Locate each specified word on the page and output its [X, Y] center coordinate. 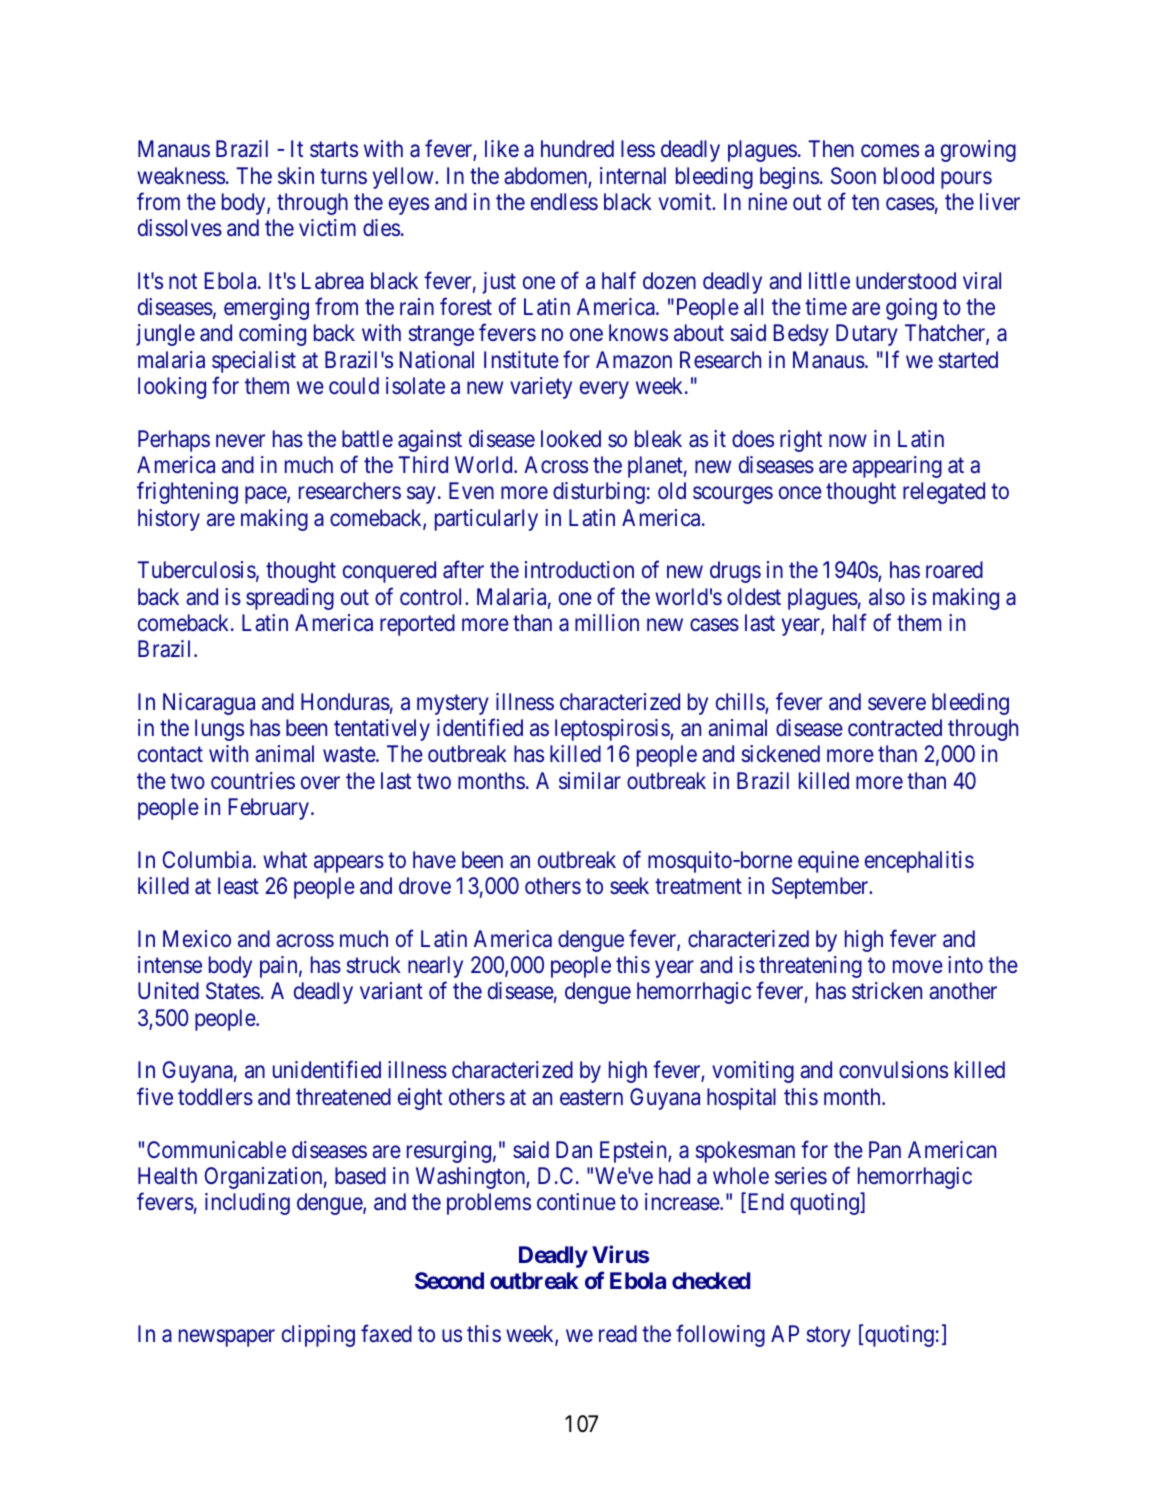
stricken [887, 990]
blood [909, 175]
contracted [895, 727]
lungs [219, 730]
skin [296, 175]
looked [571, 438]
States [233, 991]
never [240, 440]
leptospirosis [613, 730]
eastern [591, 1098]
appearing [897, 467]
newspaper [227, 1338]
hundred [577, 148]
